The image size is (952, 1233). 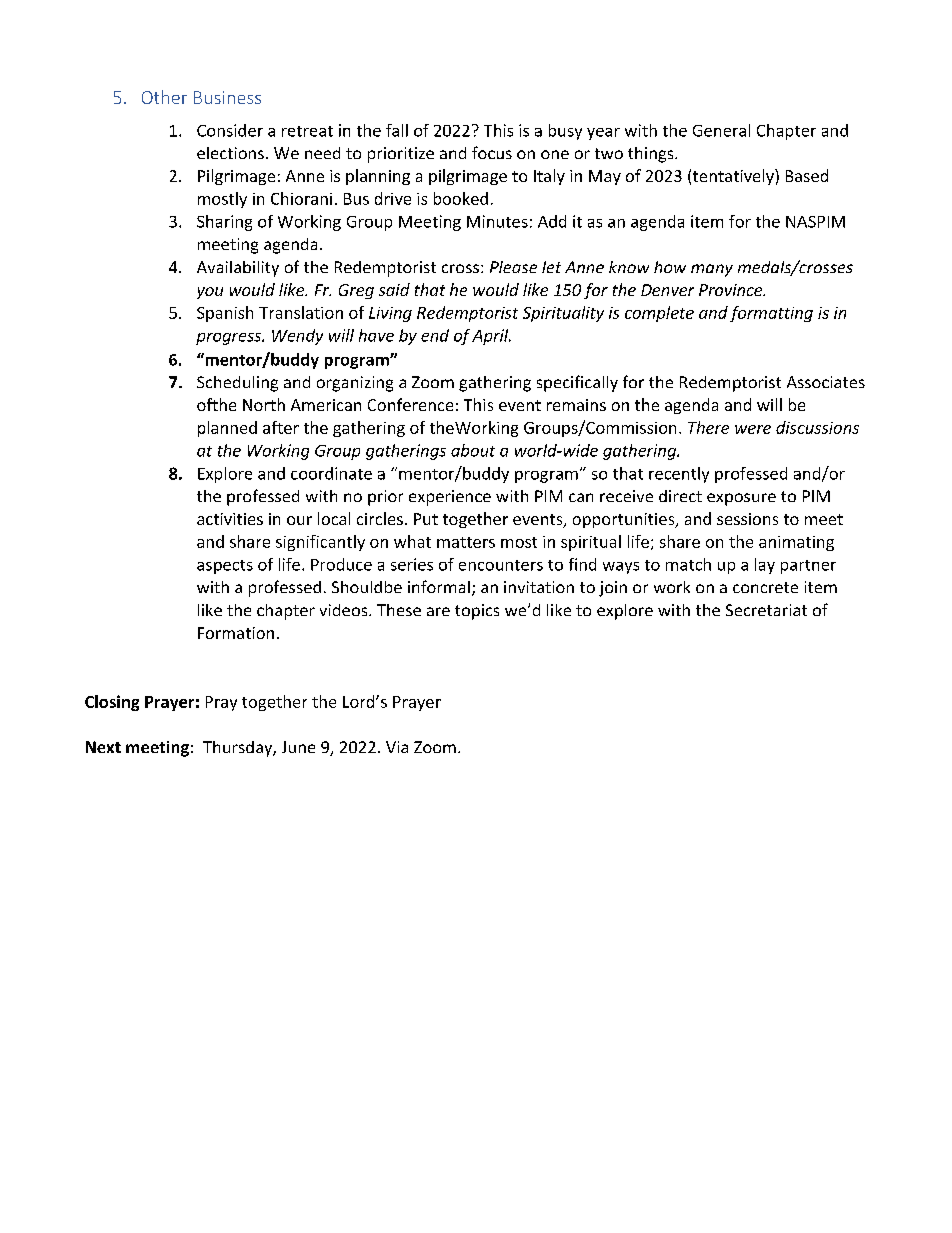 I want to click on aspects, so click(x=225, y=567).
